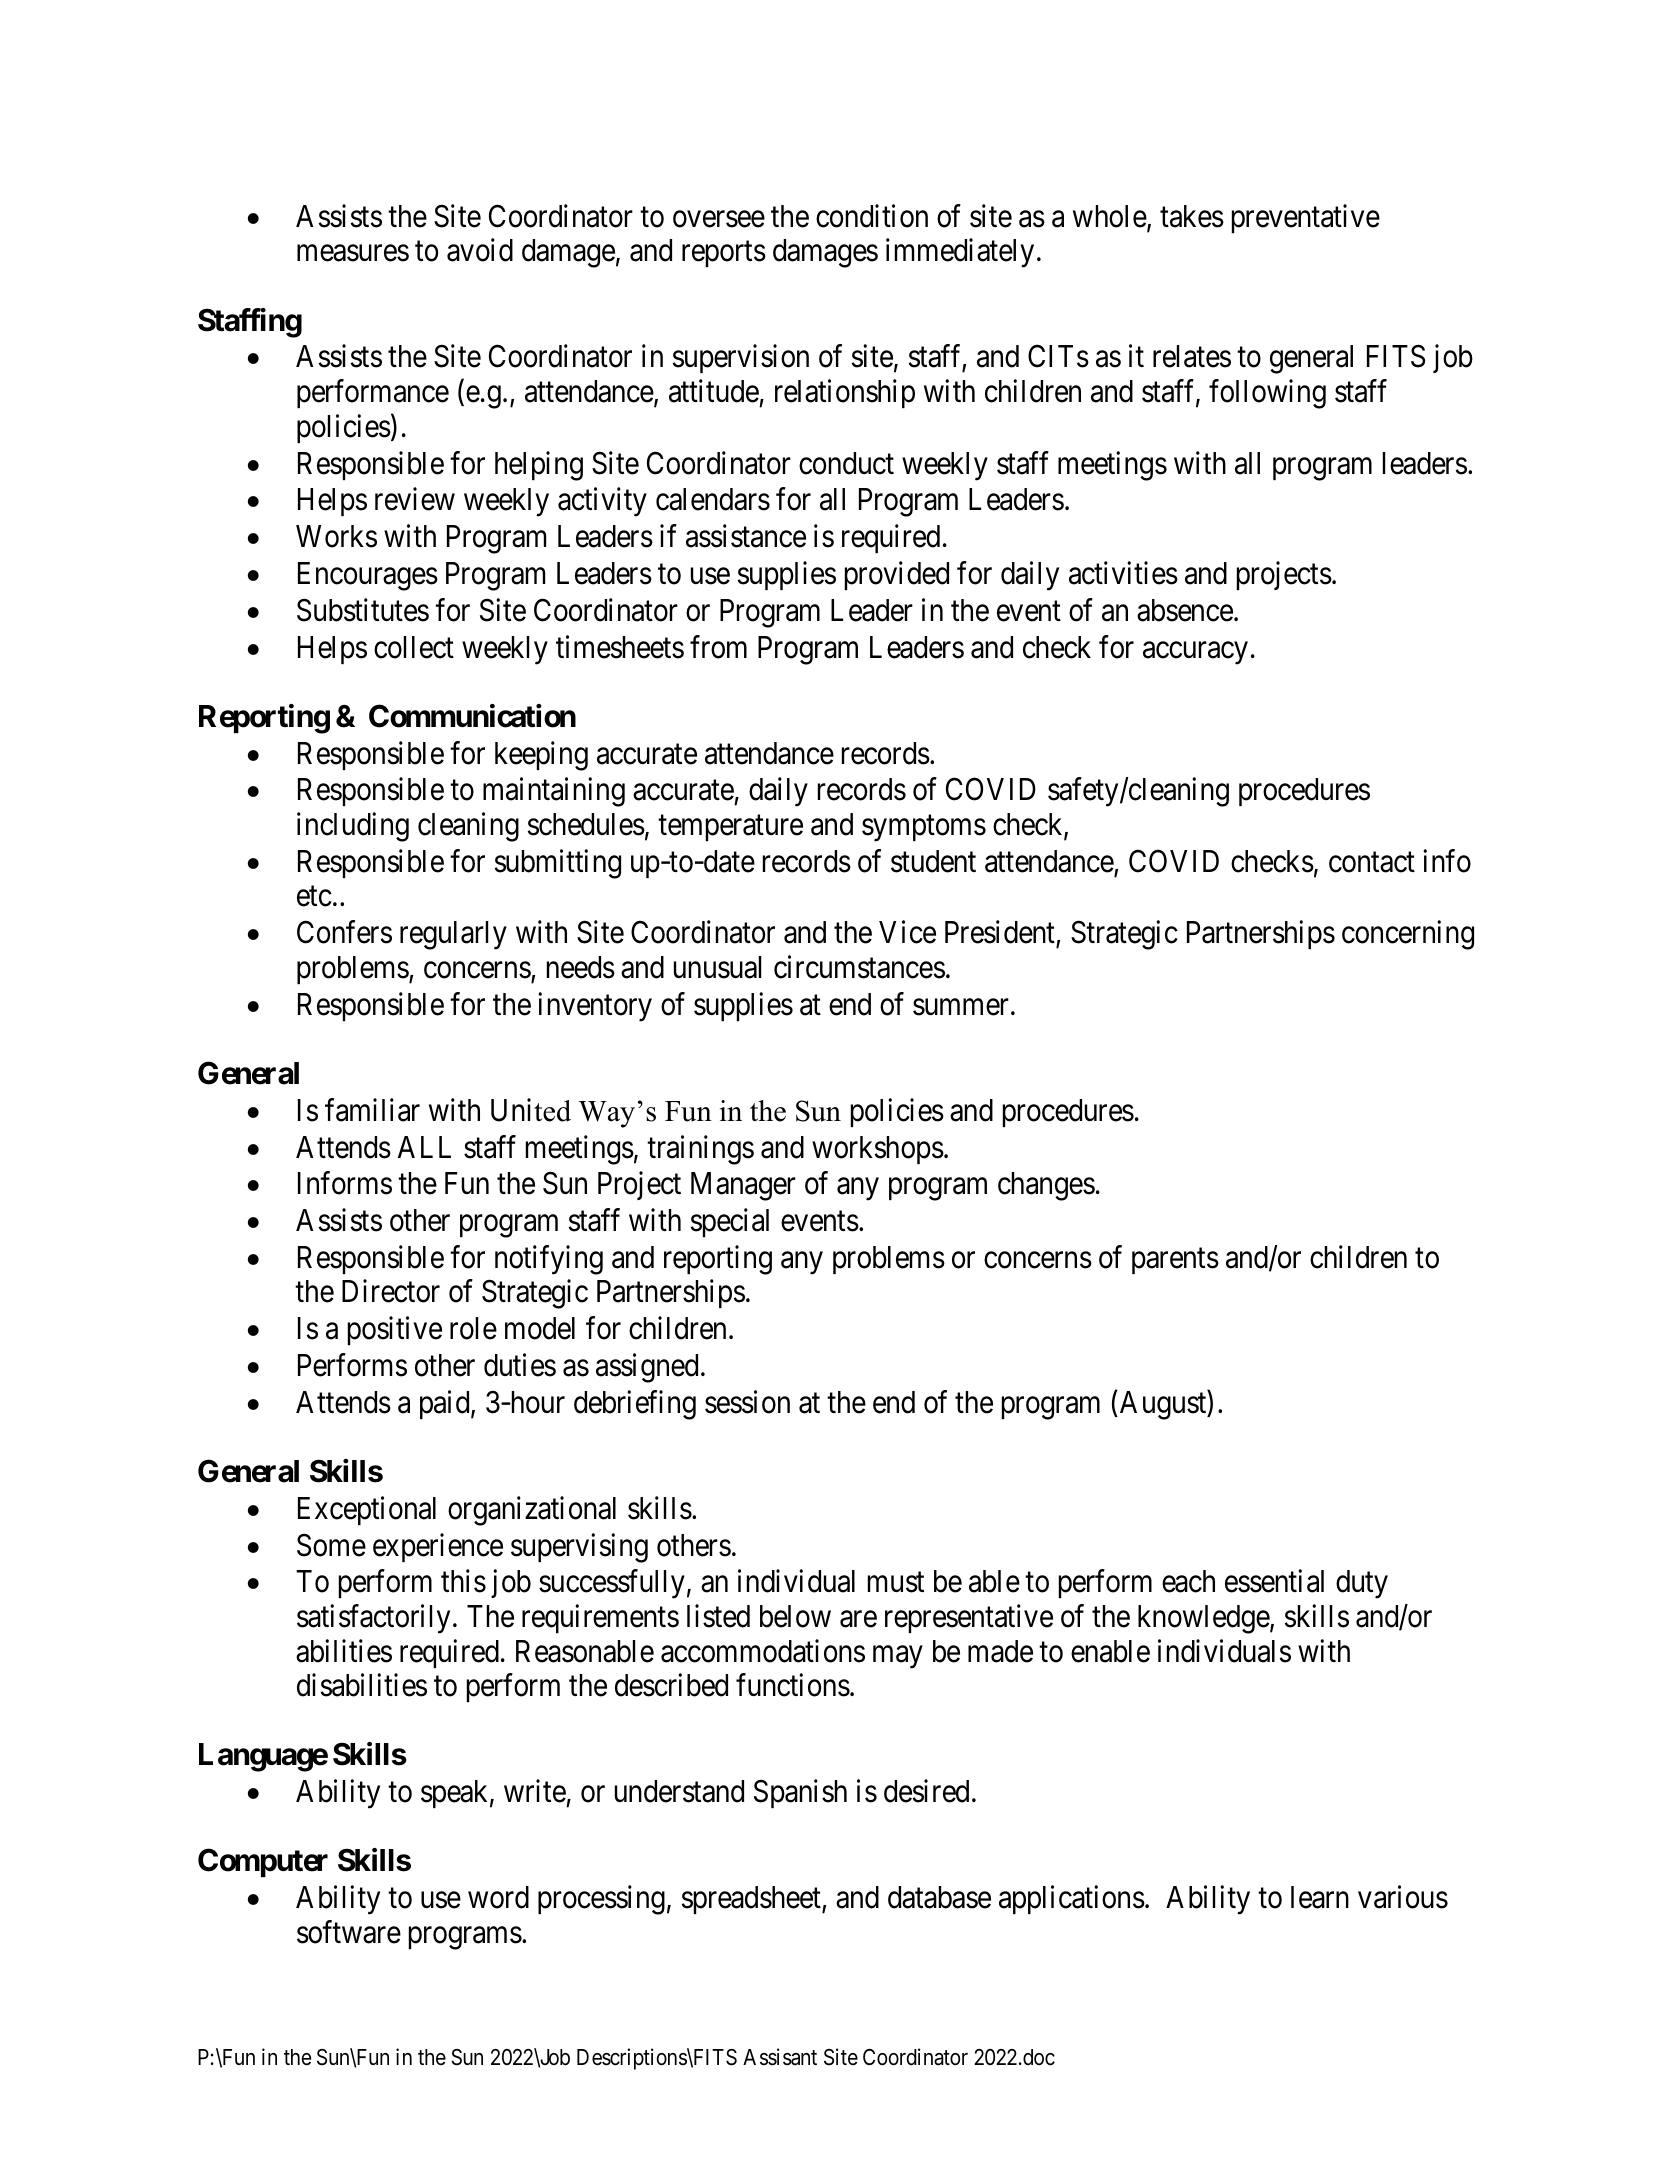  I want to click on takes, so click(1192, 216).
